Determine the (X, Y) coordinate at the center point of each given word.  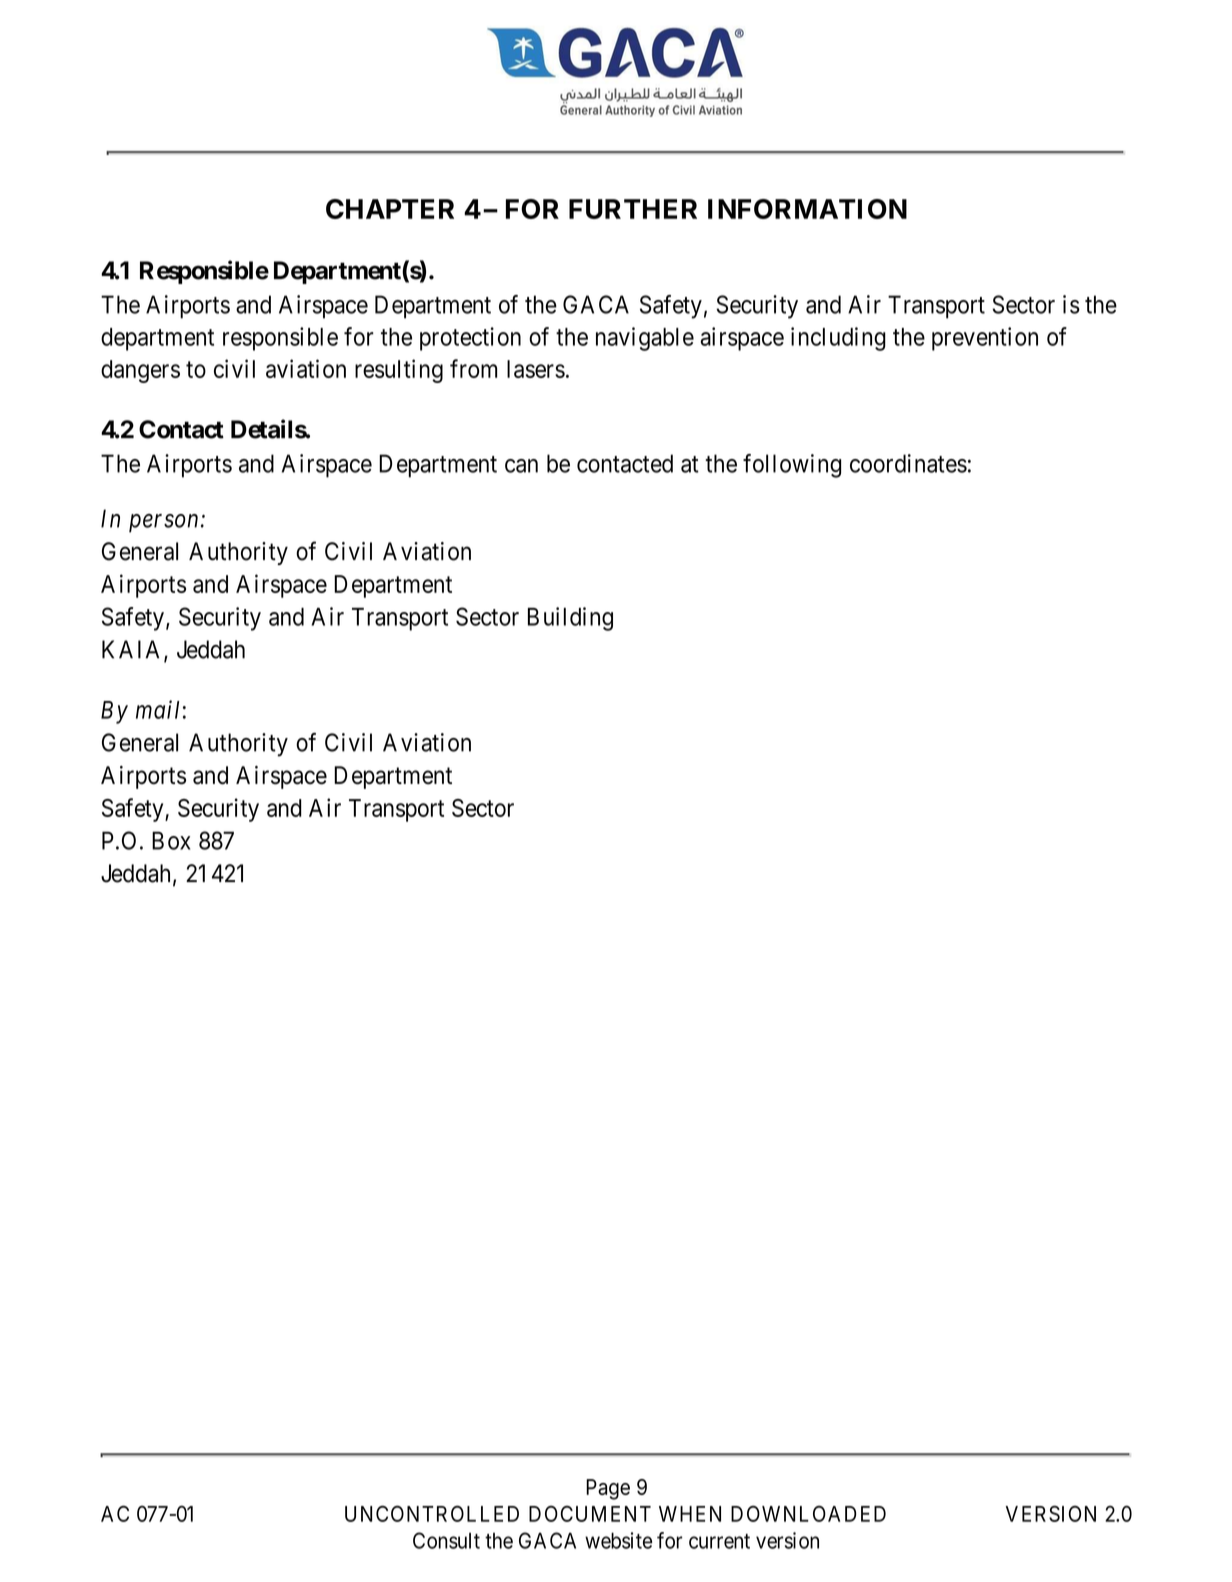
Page (608, 1489)
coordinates (908, 463)
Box (171, 840)
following (792, 466)
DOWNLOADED (808, 1513)
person (163, 523)
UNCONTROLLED (432, 1513)
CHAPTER (390, 209)
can (521, 466)
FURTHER (633, 209)
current (719, 1541)
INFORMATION (807, 209)
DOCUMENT (590, 1513)
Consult (446, 1540)
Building (570, 619)
